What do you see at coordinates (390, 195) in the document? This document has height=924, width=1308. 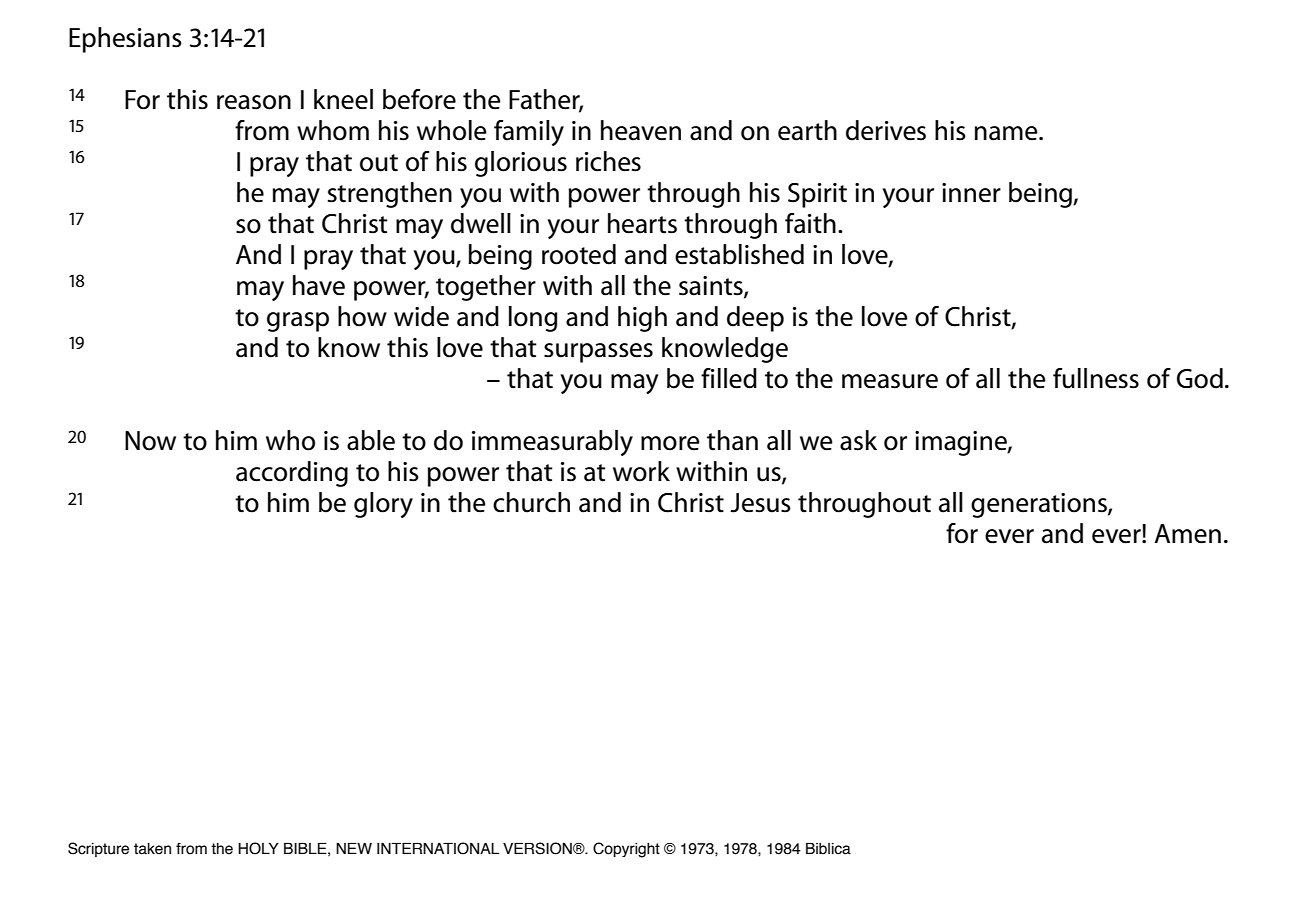 I see `strengthen` at bounding box center [390, 195].
